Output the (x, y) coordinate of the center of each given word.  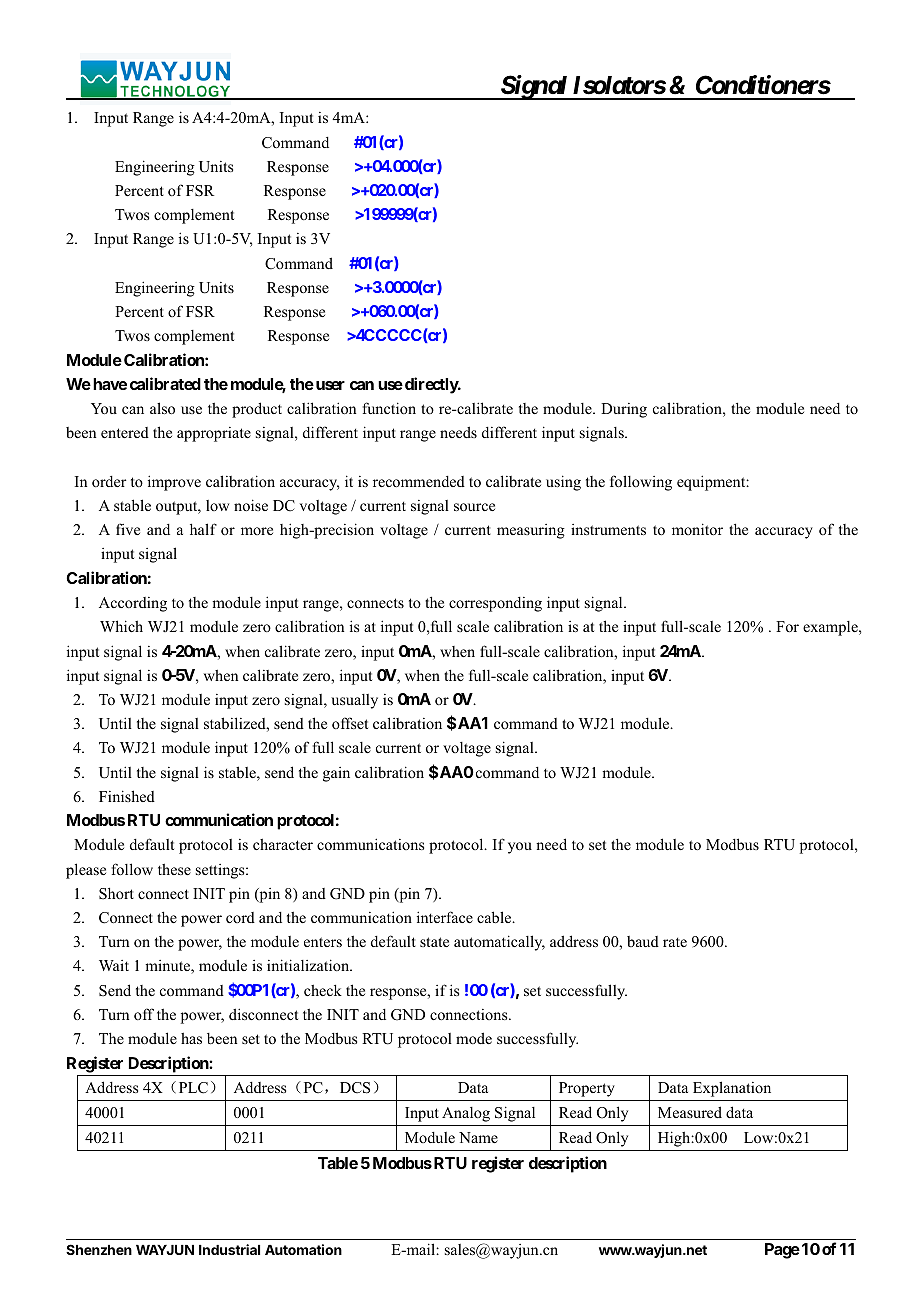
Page (782, 1251)
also (162, 408)
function (389, 408)
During (624, 410)
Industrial (229, 1249)
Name (478, 1137)
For (787, 626)
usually (354, 701)
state (434, 942)
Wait (114, 965)
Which (121, 626)
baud (643, 941)
